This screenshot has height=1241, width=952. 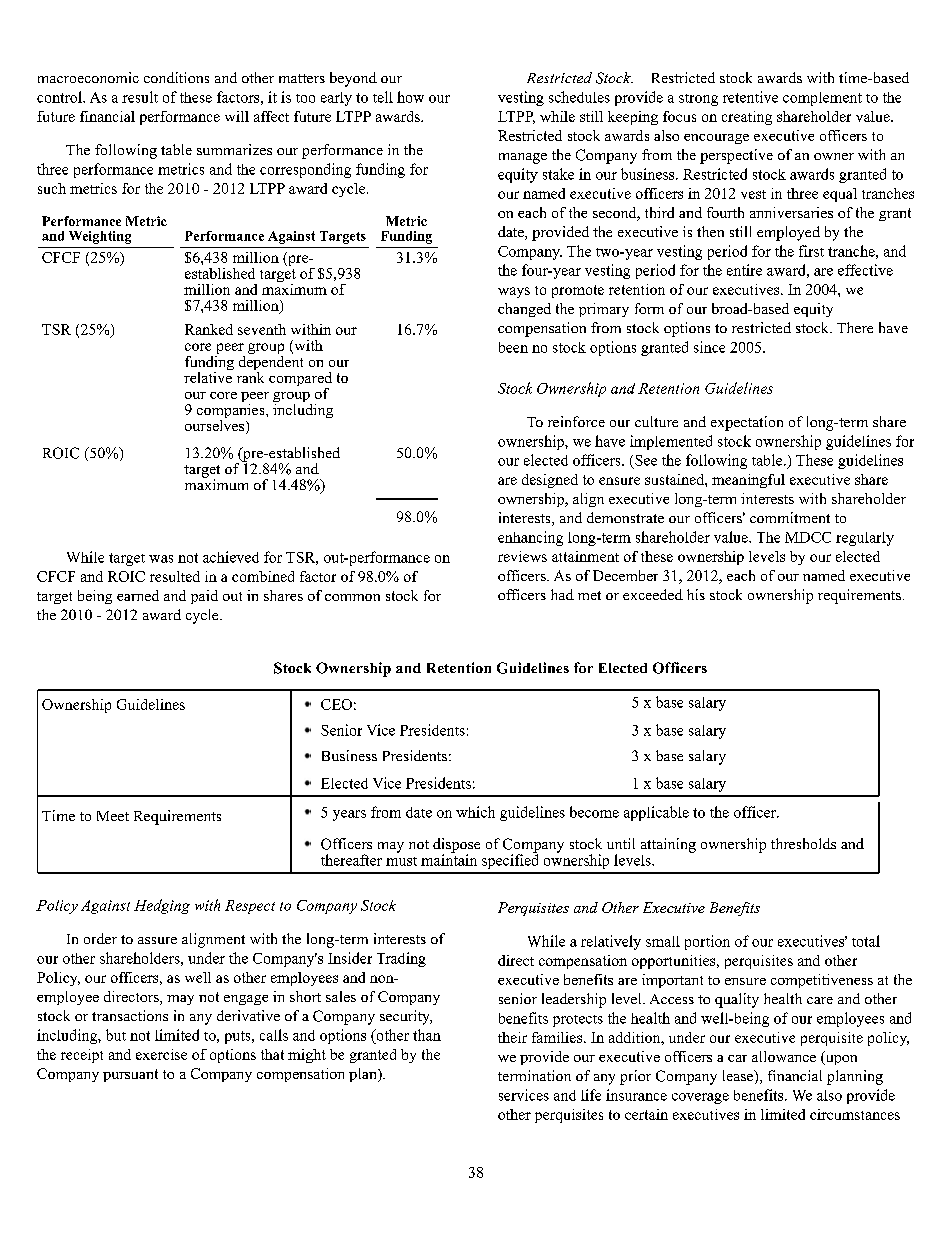 I want to click on retentive, so click(x=750, y=97).
